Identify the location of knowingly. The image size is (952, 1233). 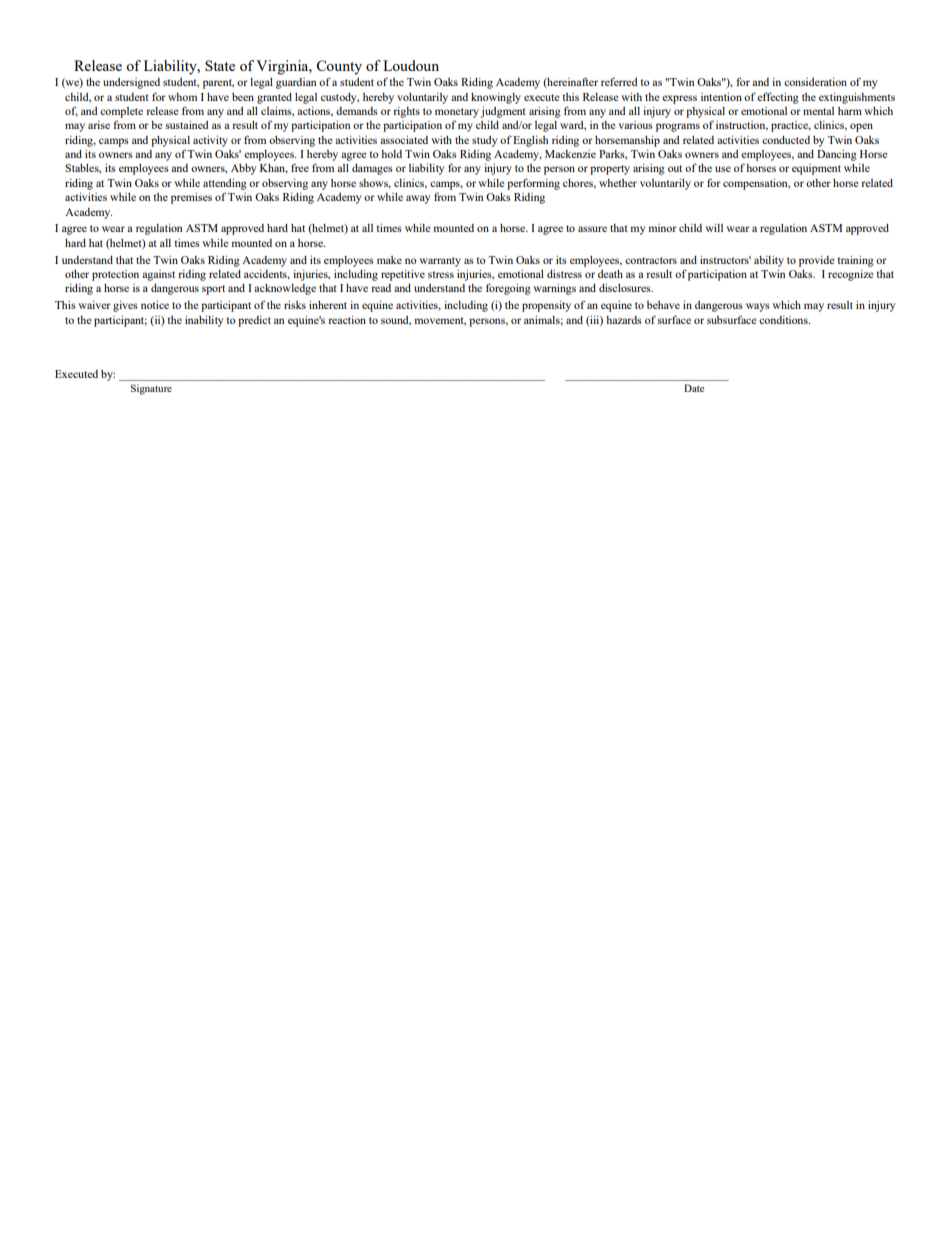
(496, 98).
